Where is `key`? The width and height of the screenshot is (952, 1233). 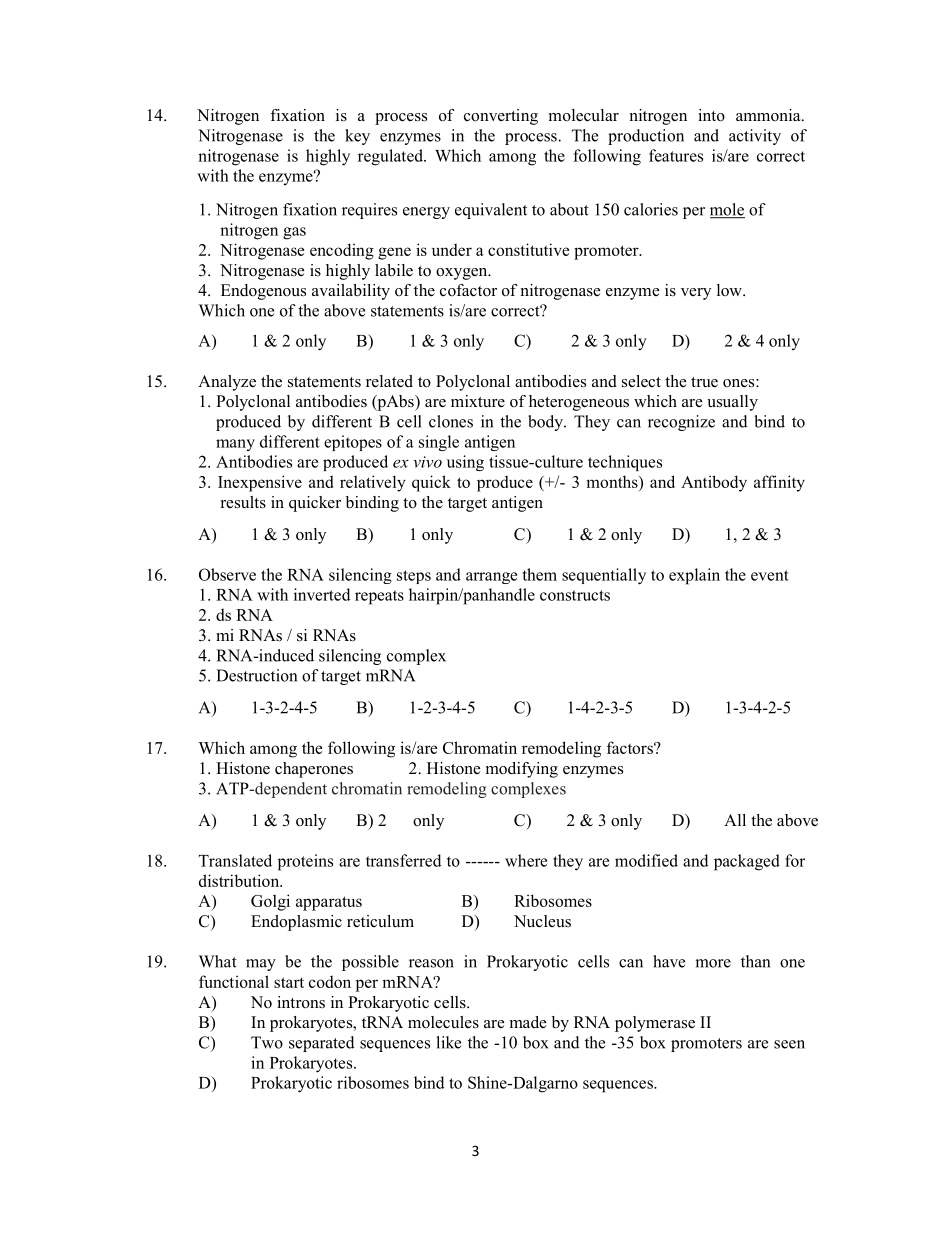 key is located at coordinates (357, 137).
